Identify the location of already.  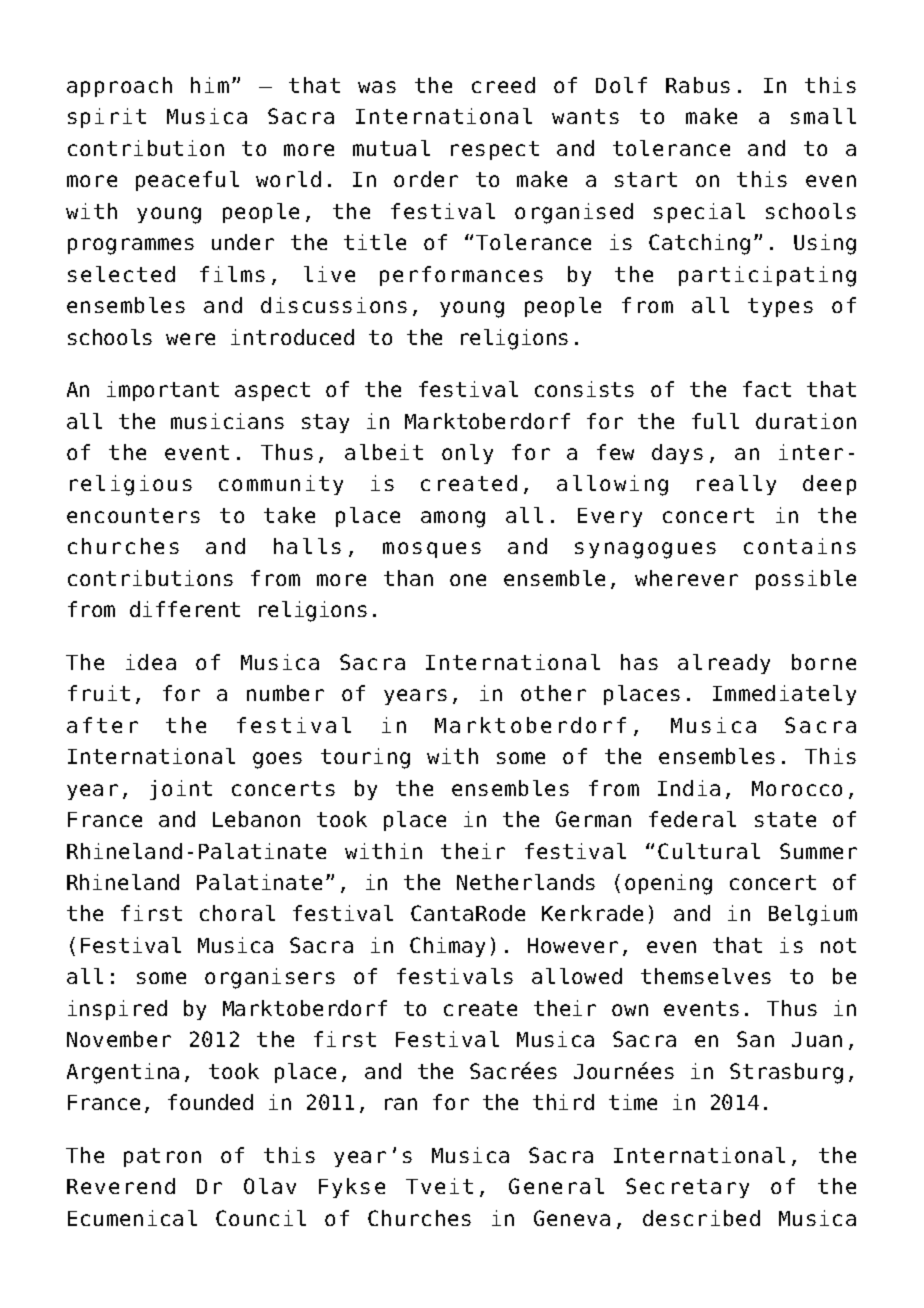
(724, 664).
